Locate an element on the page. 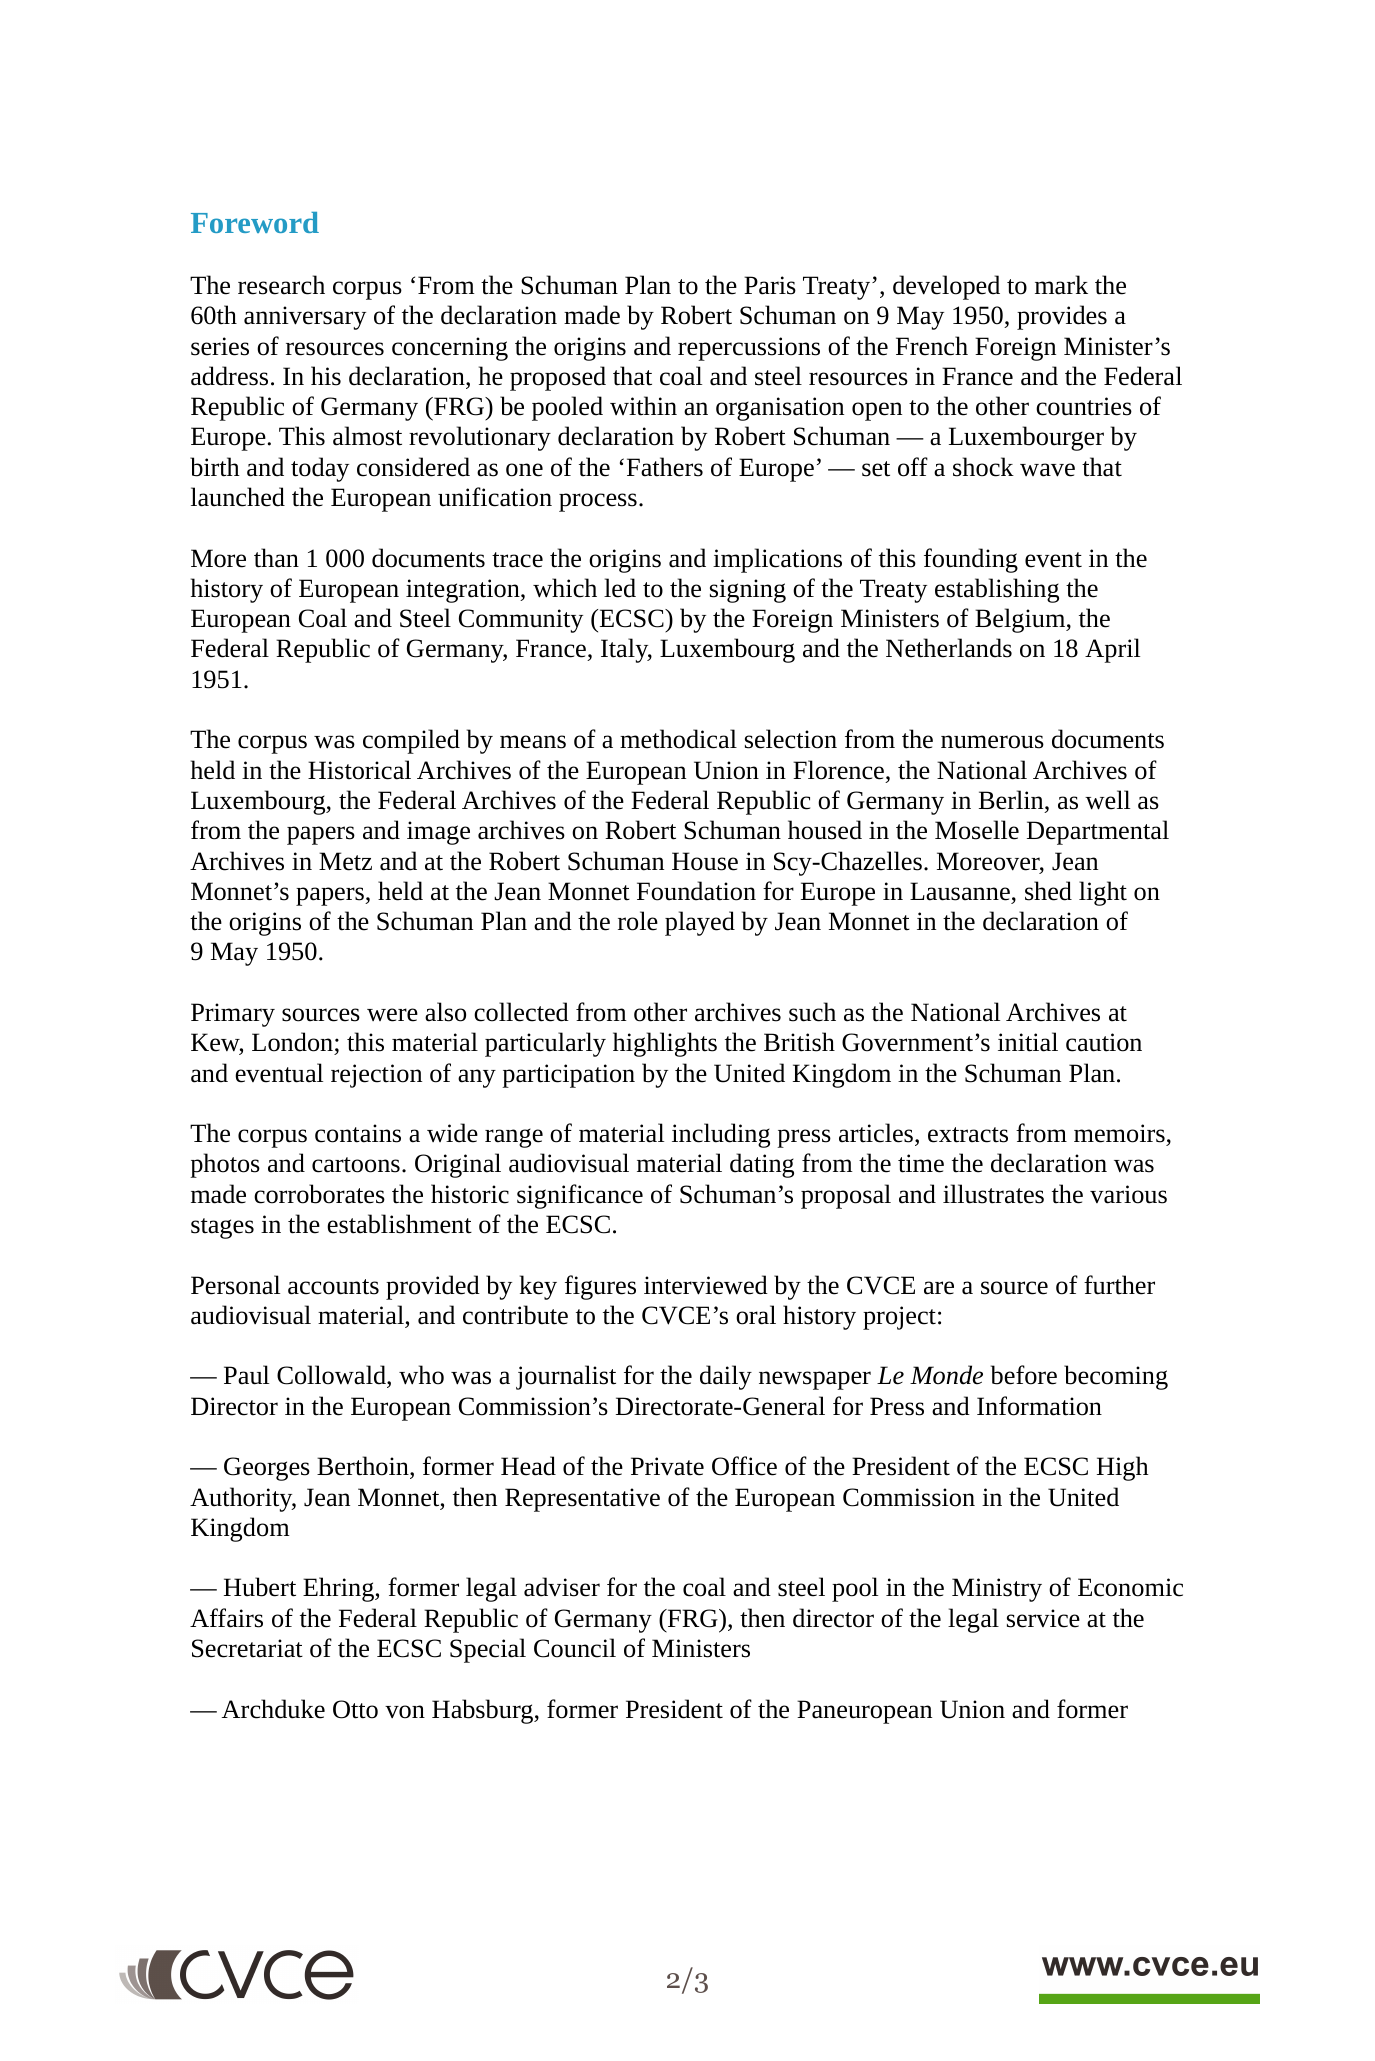 Image resolution: width=1375 pixels, height=2061 pixels. Paris is located at coordinates (770, 285).
